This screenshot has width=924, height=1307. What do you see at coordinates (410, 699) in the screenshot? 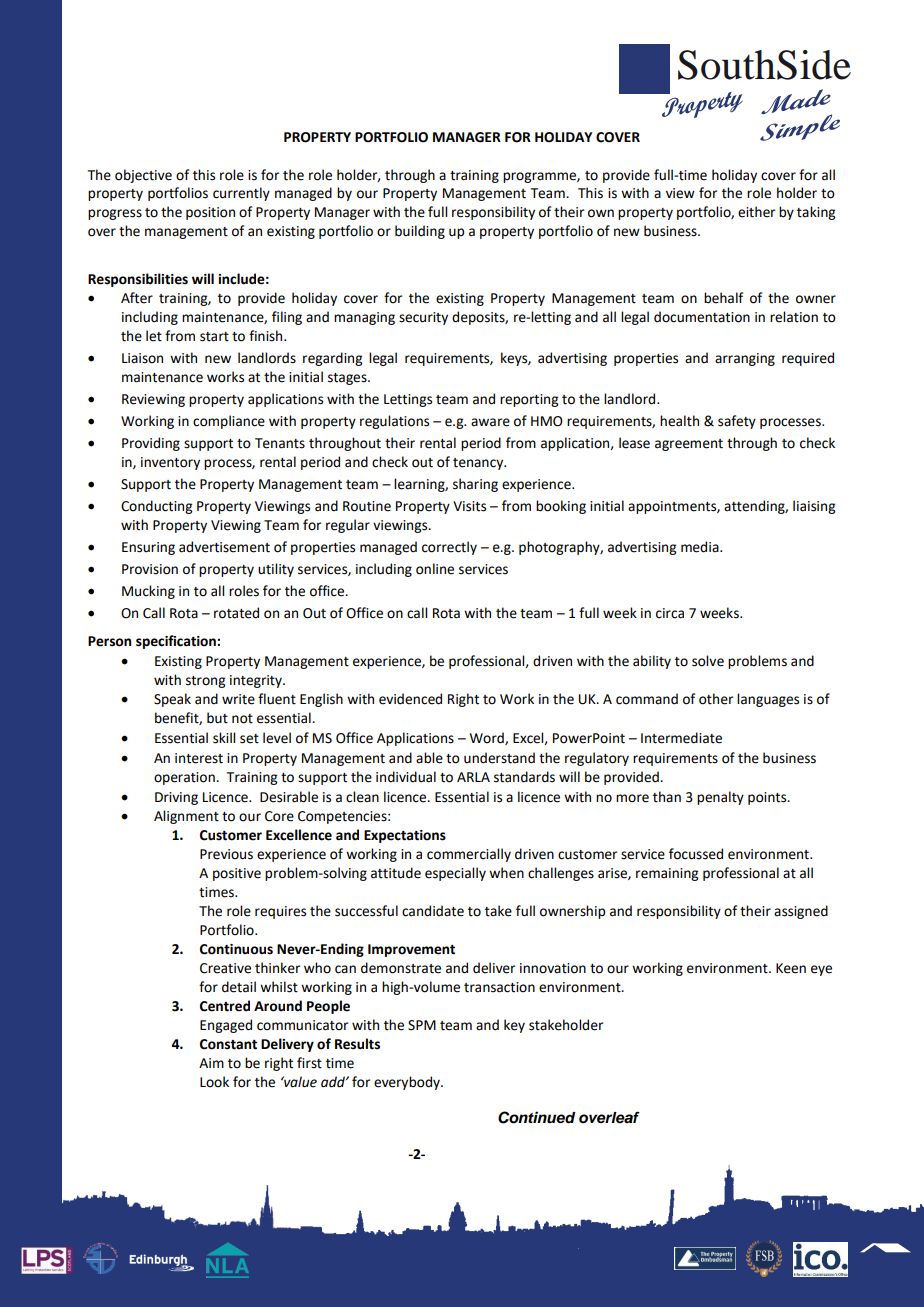
I see `evidenced` at bounding box center [410, 699].
